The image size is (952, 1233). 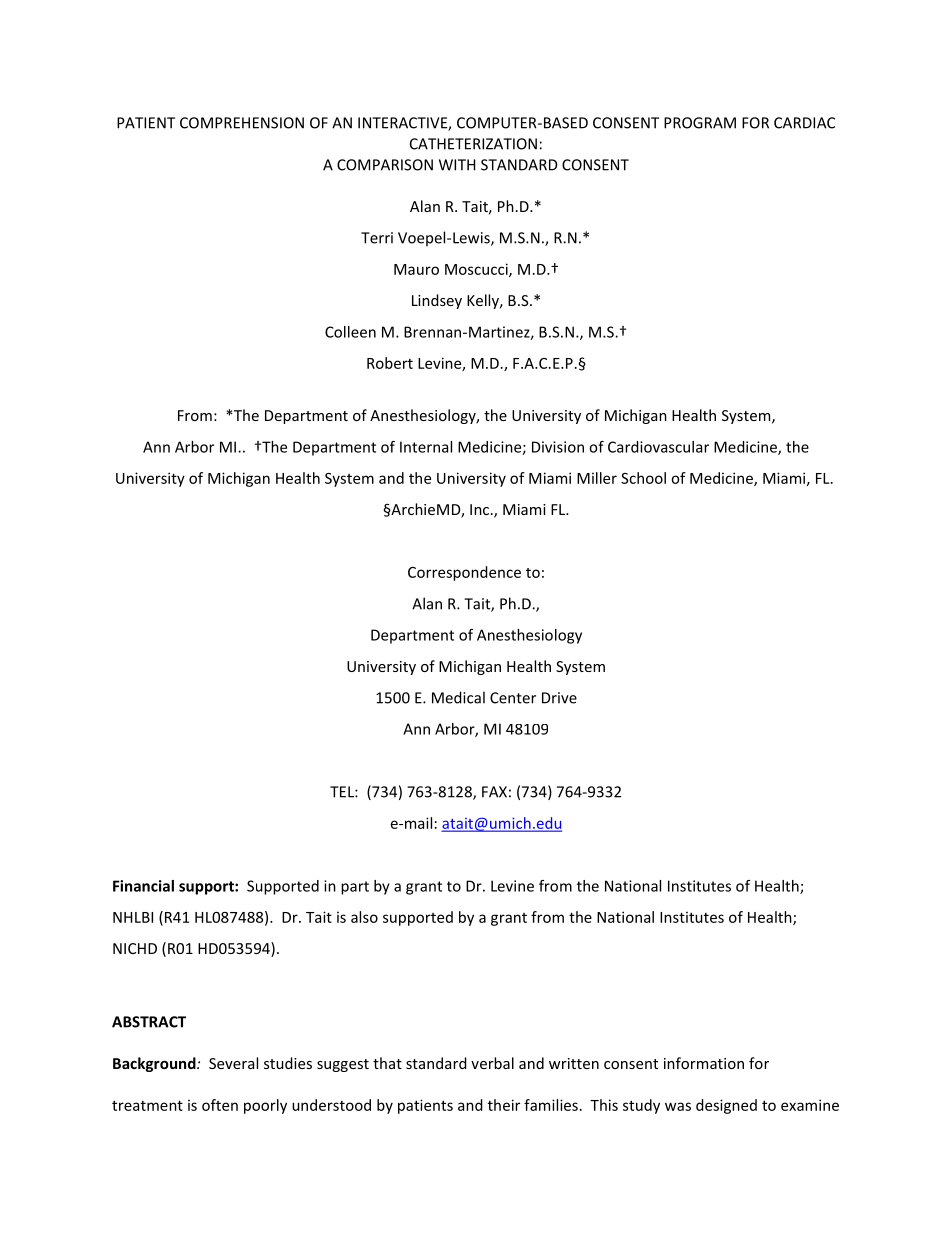 What do you see at coordinates (242, 123) in the screenshot?
I see `COMPREHENSION` at bounding box center [242, 123].
